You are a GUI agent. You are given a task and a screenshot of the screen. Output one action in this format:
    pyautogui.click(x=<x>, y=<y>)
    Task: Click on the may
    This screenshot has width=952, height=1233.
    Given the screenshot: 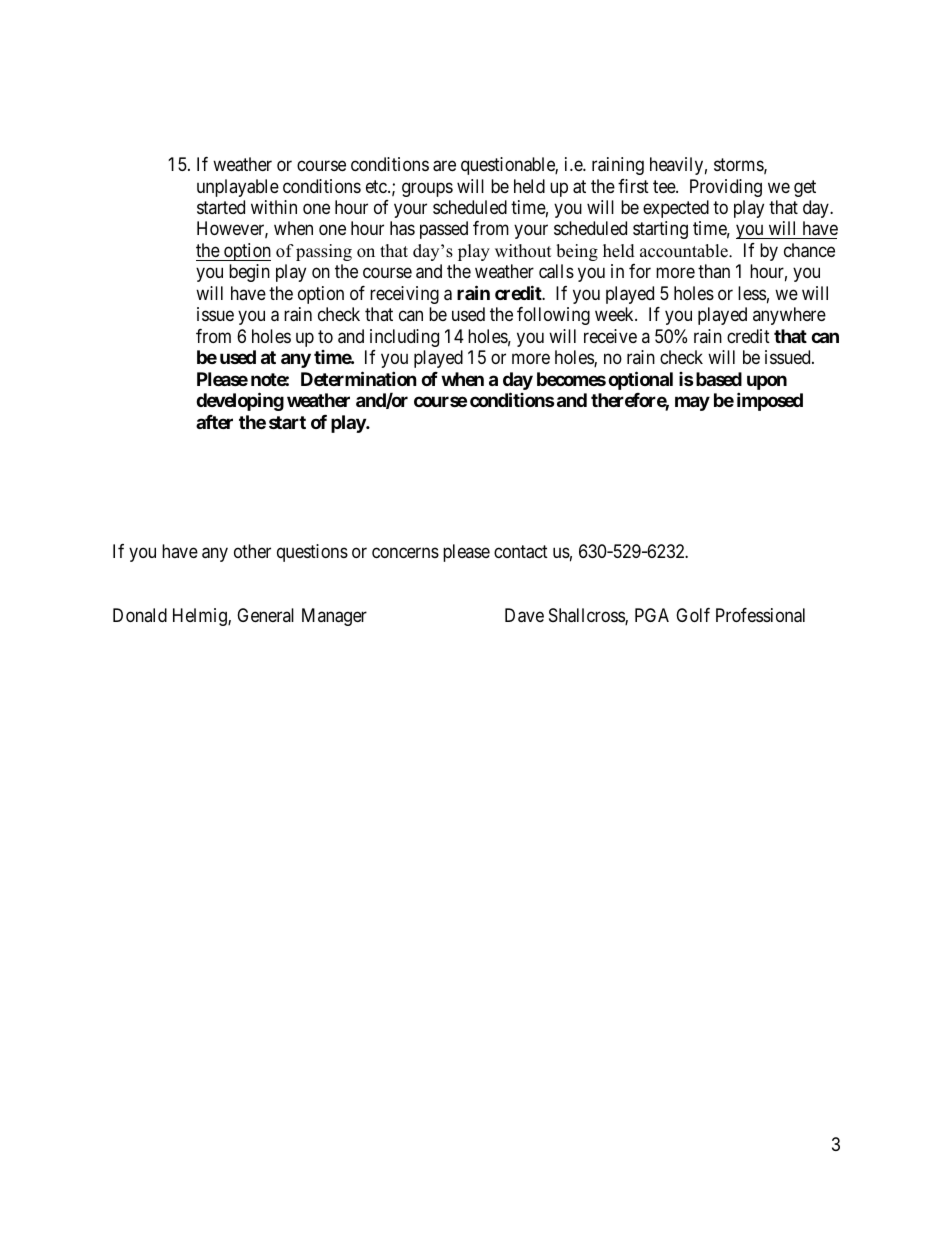 What is the action you would take?
    pyautogui.click(x=692, y=404)
